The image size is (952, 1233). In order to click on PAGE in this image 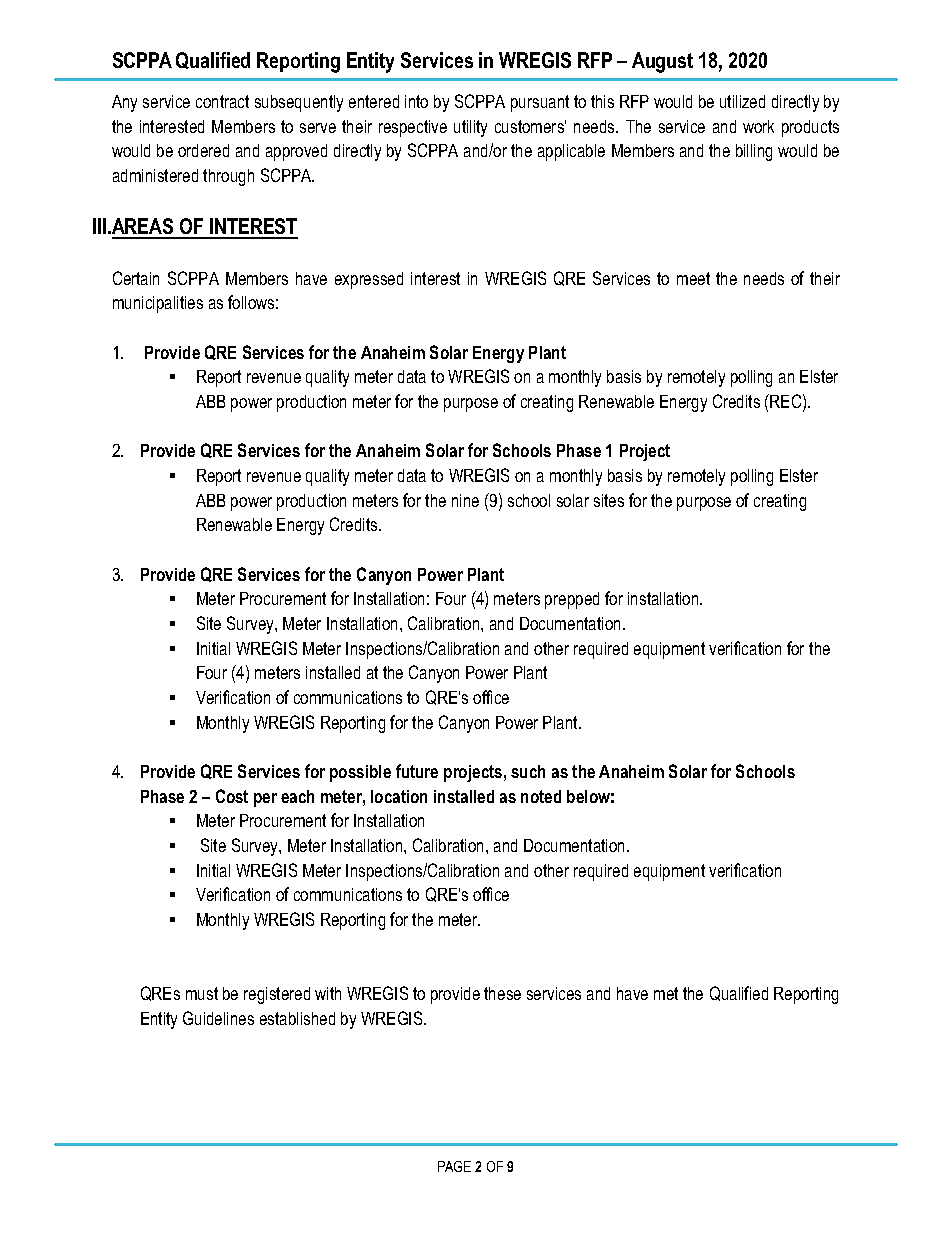, I will do `click(454, 1166)`.
